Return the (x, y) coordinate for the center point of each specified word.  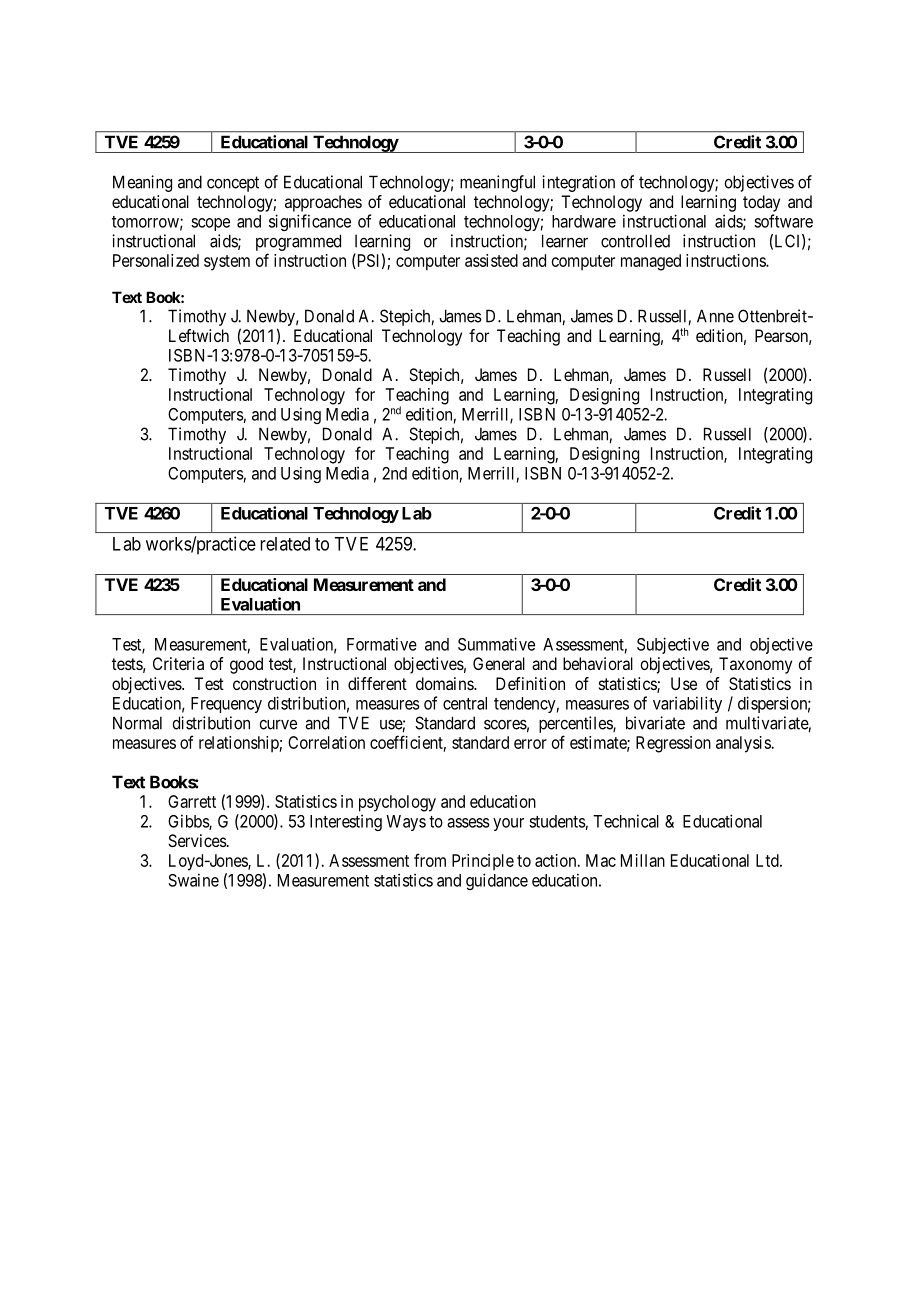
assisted (491, 260)
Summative (496, 644)
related (285, 544)
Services (197, 840)
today (761, 203)
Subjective (673, 645)
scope (210, 224)
